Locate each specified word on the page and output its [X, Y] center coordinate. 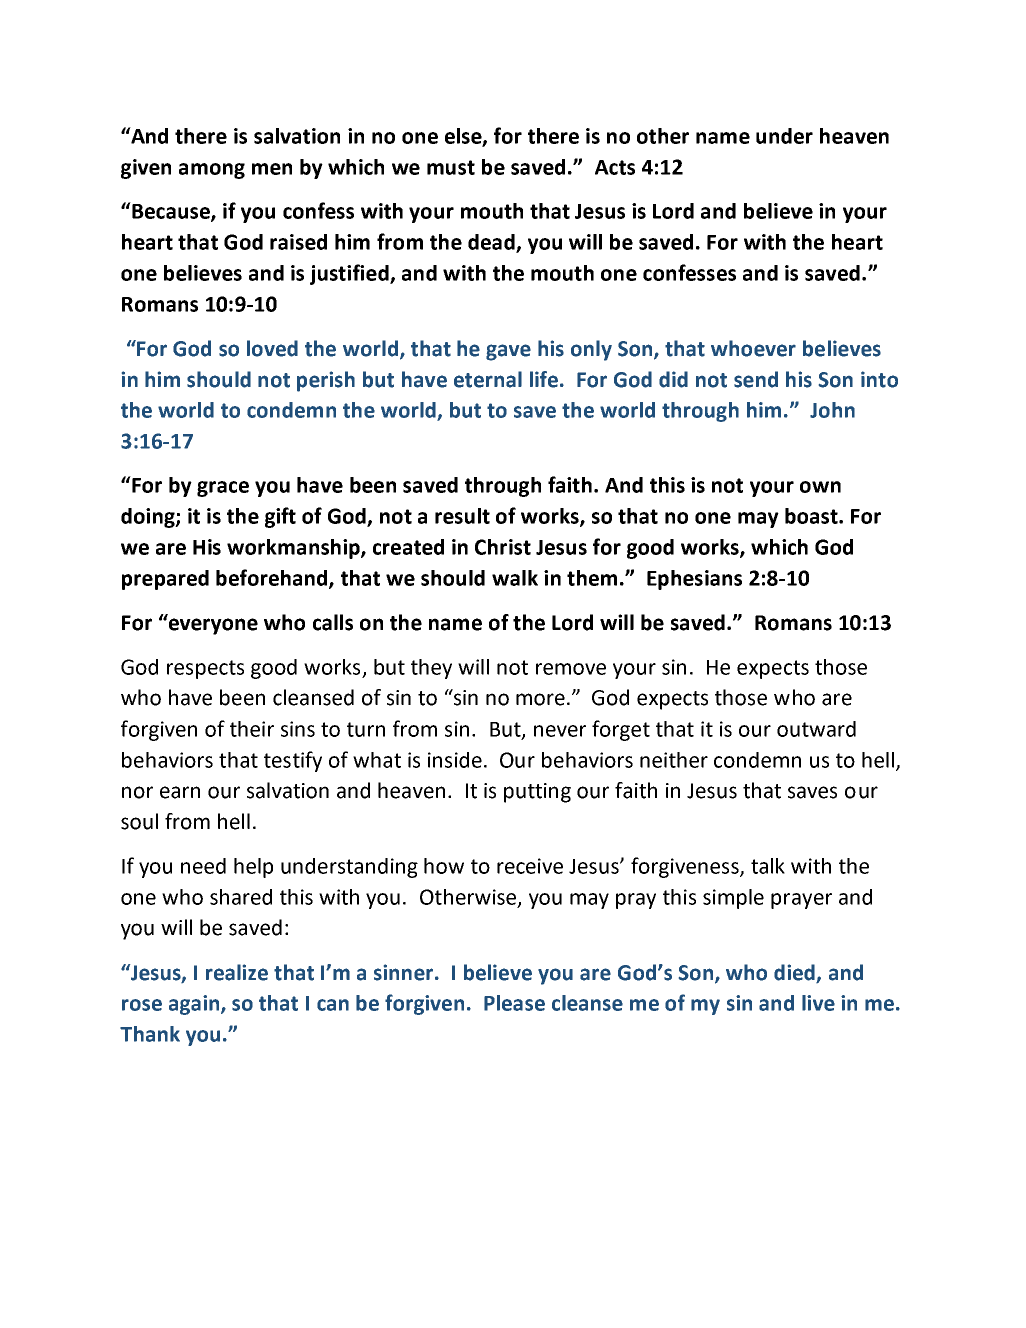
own [820, 487]
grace [223, 489]
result [462, 516]
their [252, 729]
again [195, 1005]
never [560, 731]
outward [816, 729]
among [212, 171]
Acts [615, 167]
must [451, 167]
